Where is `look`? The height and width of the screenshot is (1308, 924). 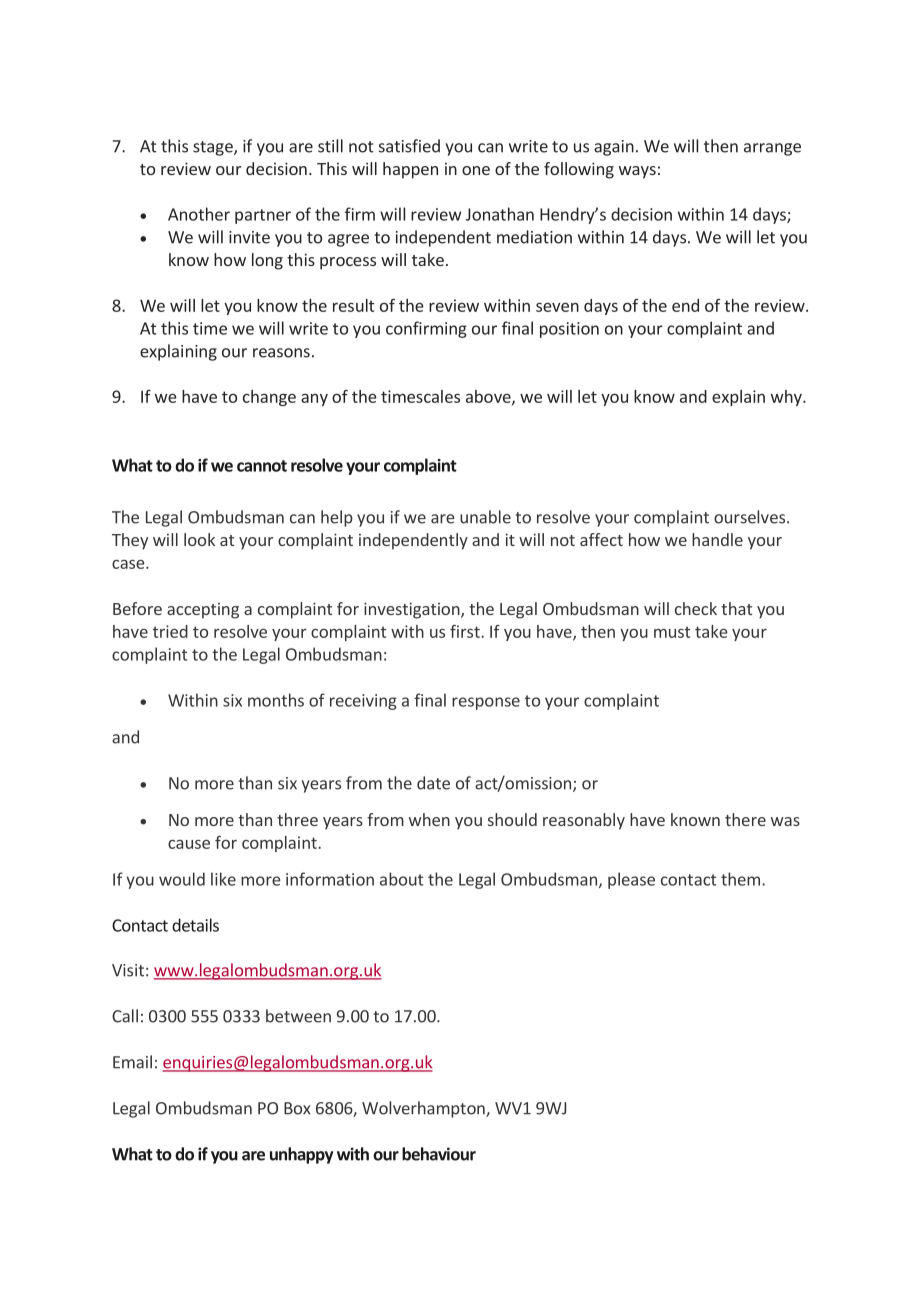
look is located at coordinates (199, 539).
